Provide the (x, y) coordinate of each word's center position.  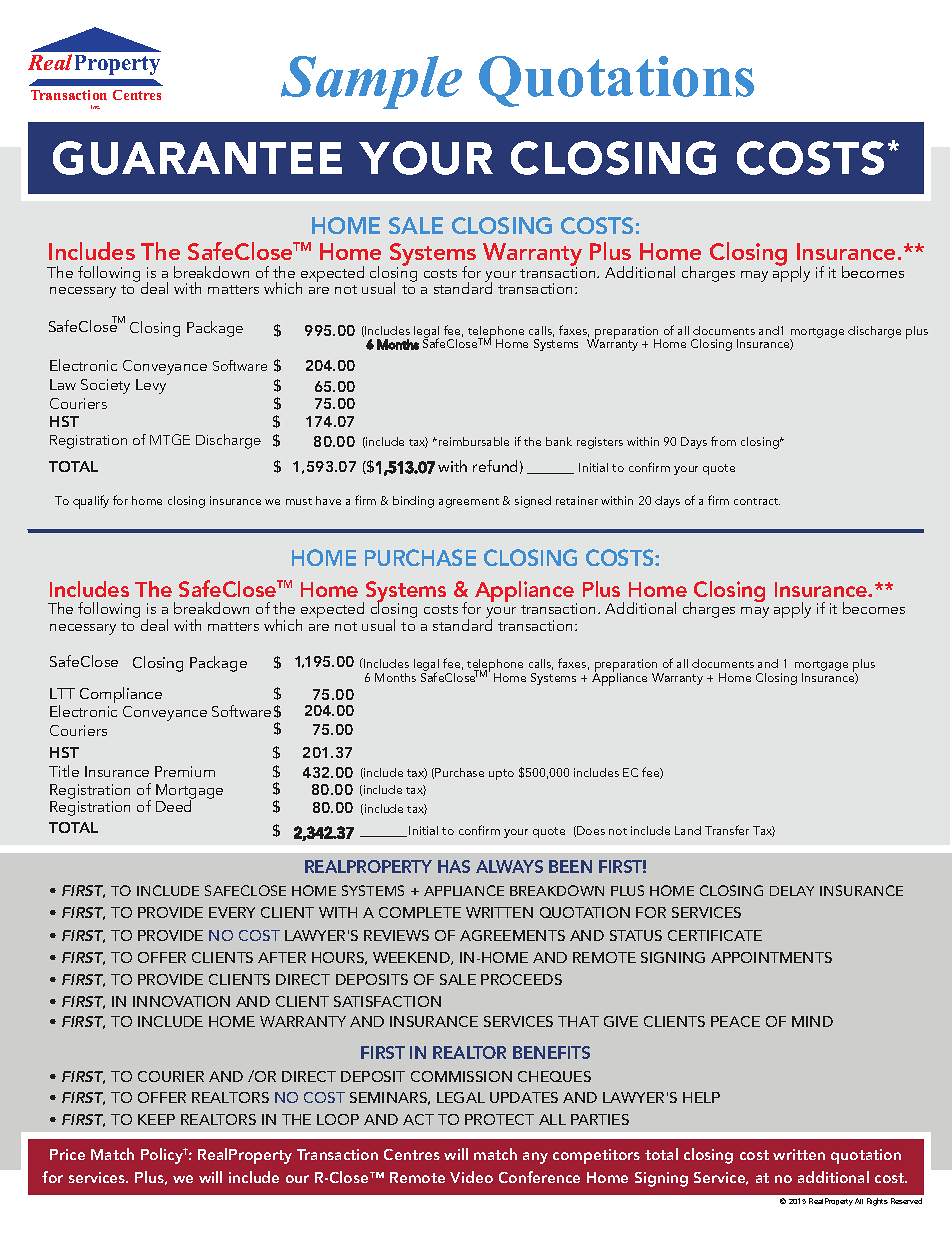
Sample (371, 82)
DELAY (792, 891)
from (723, 441)
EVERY (232, 912)
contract (757, 501)
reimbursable (474, 441)
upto (501, 774)
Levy (151, 386)
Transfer (727, 830)
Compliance (121, 695)
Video (471, 1177)
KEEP (156, 1119)
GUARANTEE (197, 158)
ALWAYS (509, 866)
